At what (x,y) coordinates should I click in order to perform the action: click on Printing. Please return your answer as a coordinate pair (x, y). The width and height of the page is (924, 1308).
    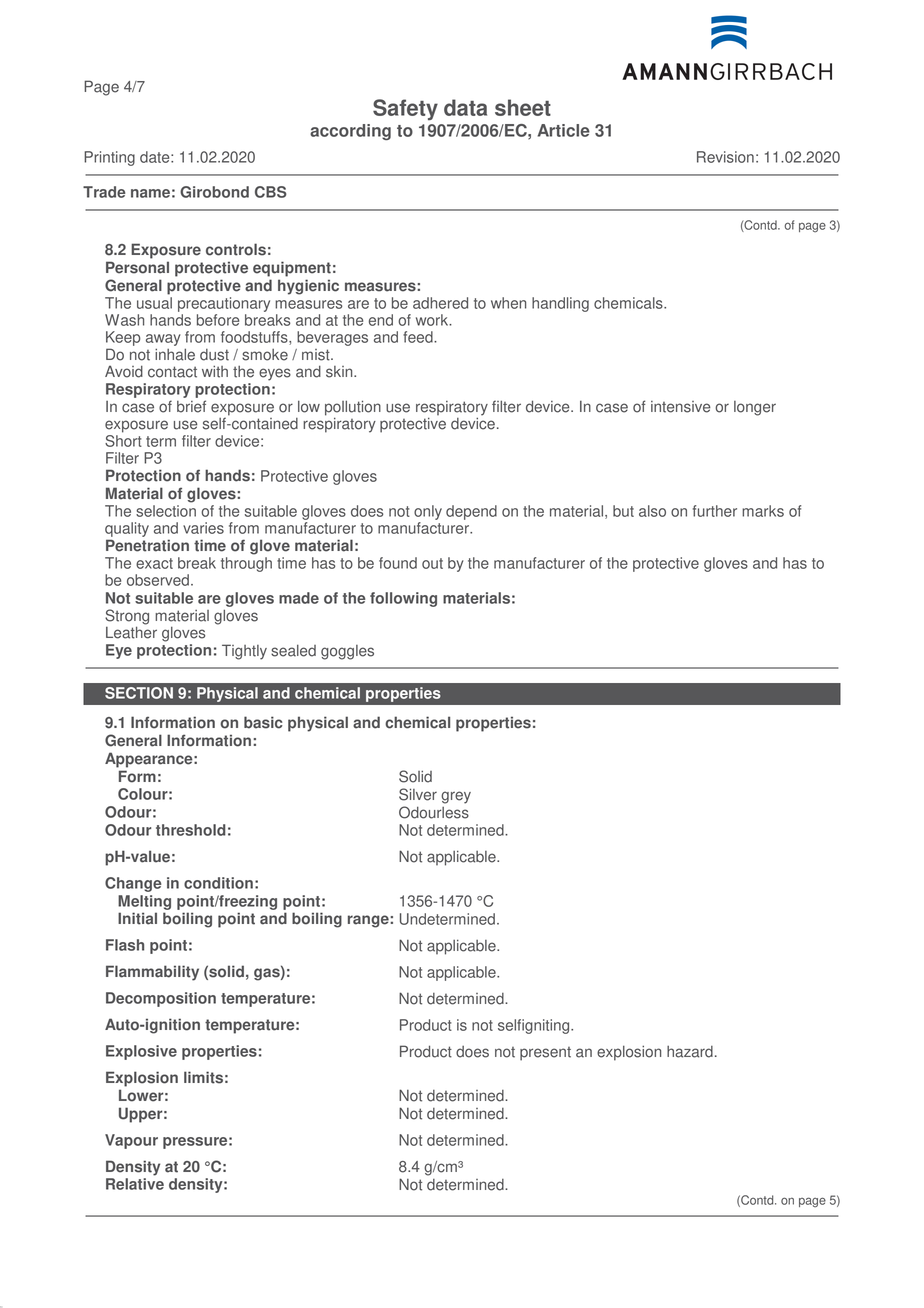
    Looking at the image, I should click on (109, 158).
